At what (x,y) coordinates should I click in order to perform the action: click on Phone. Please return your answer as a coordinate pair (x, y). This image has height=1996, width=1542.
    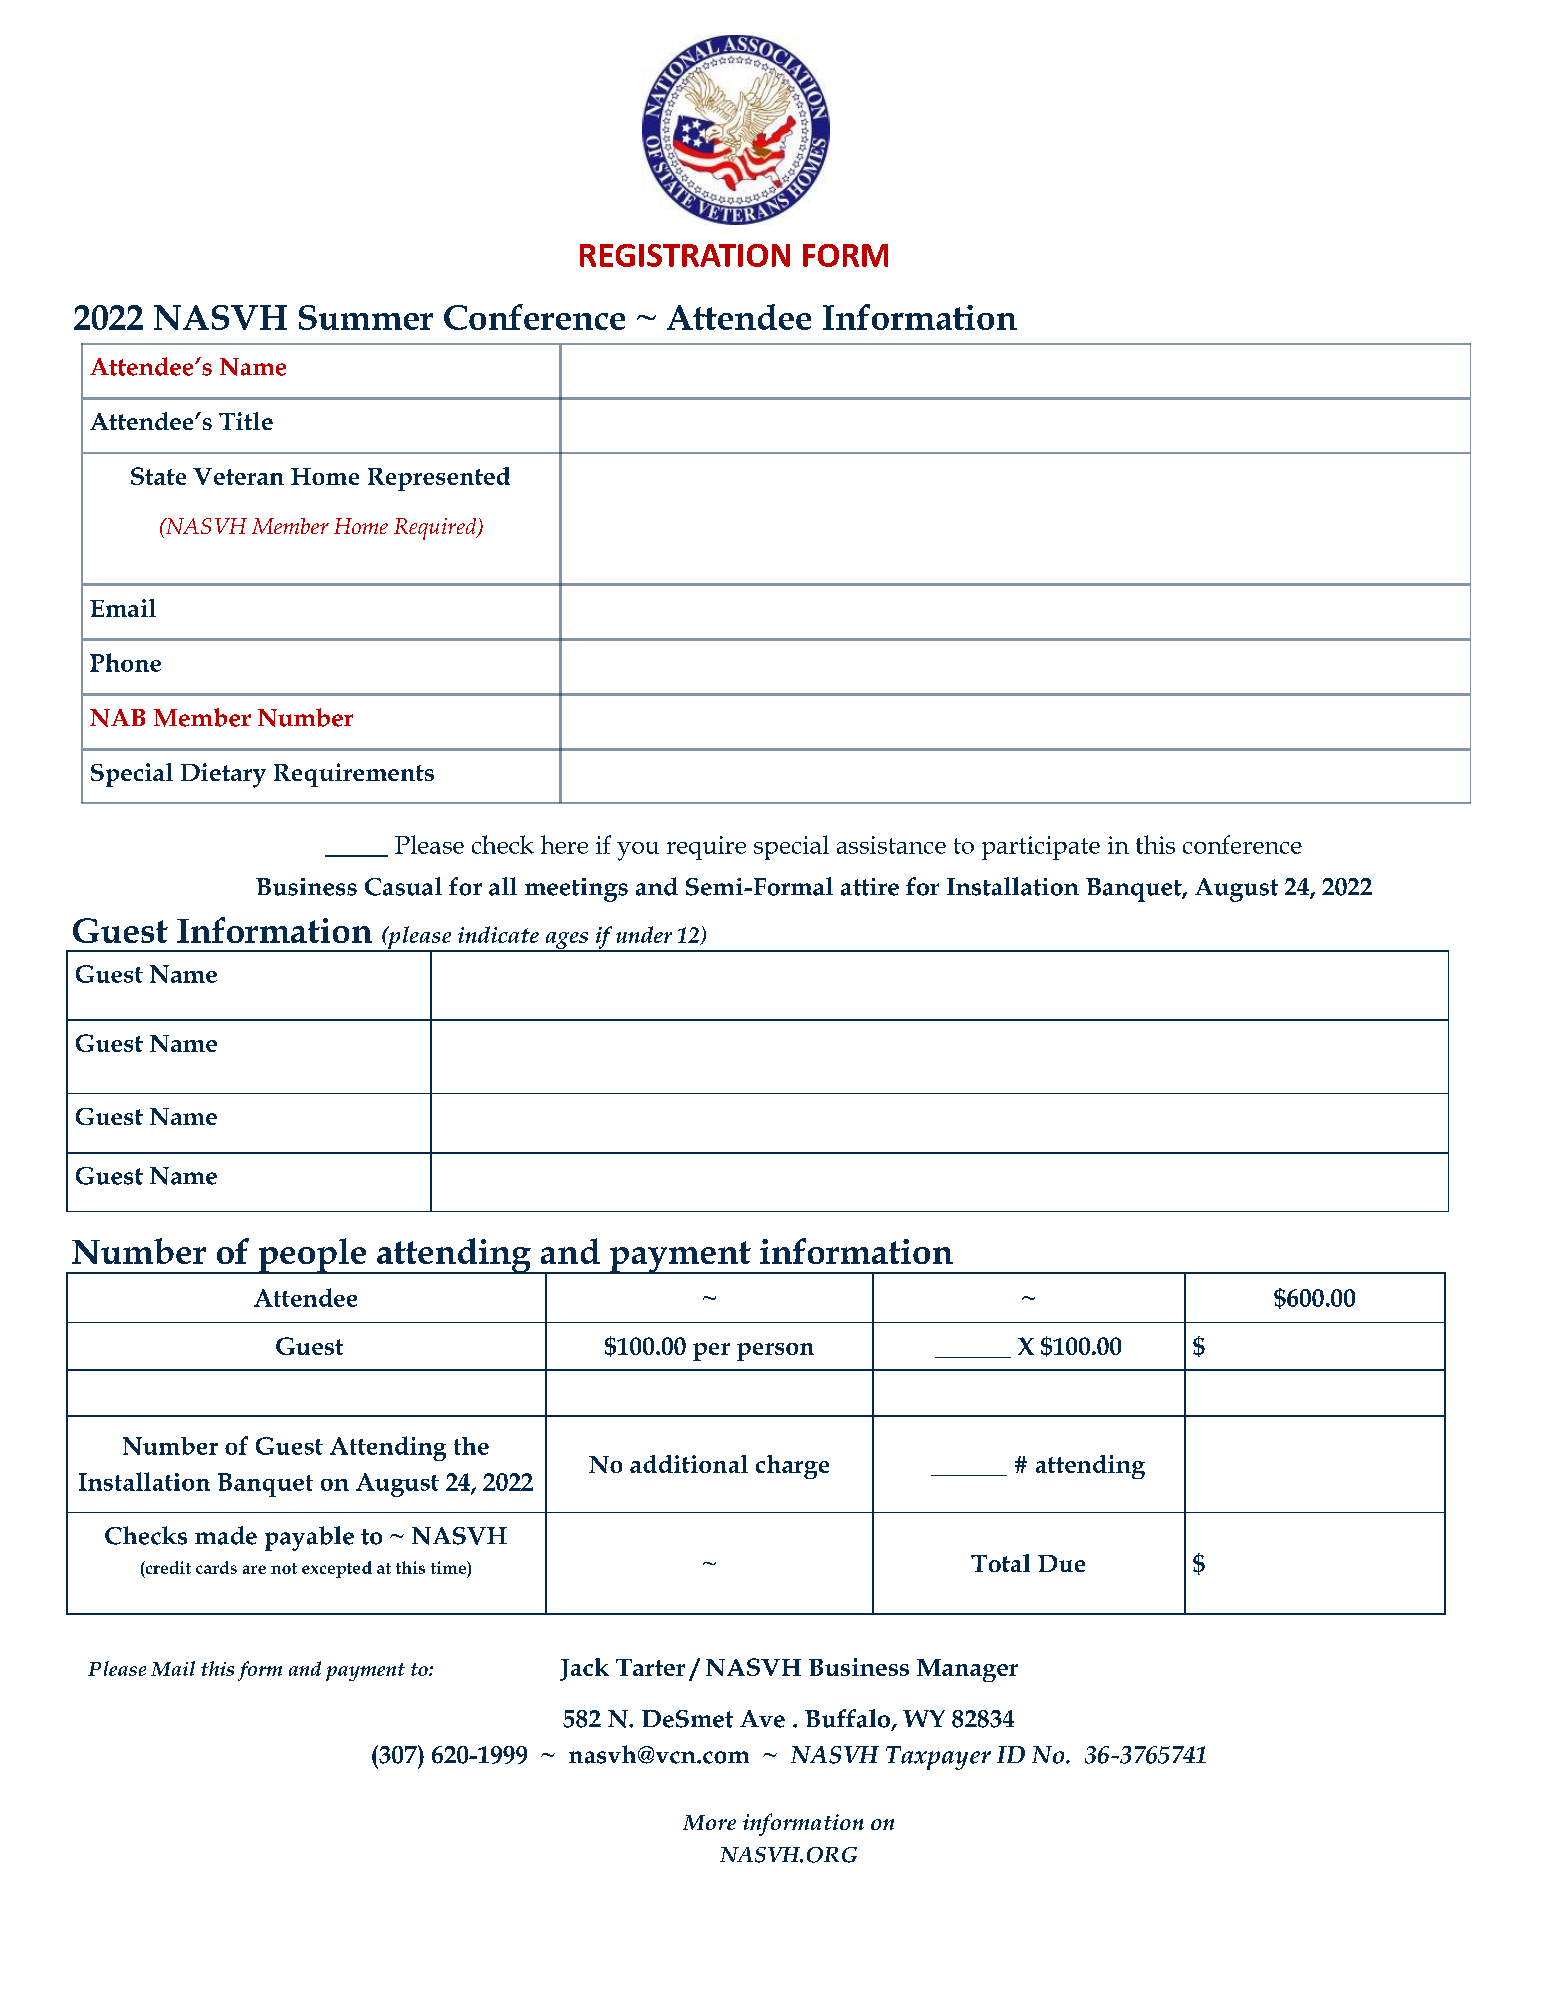
    Looking at the image, I should click on (125, 662).
